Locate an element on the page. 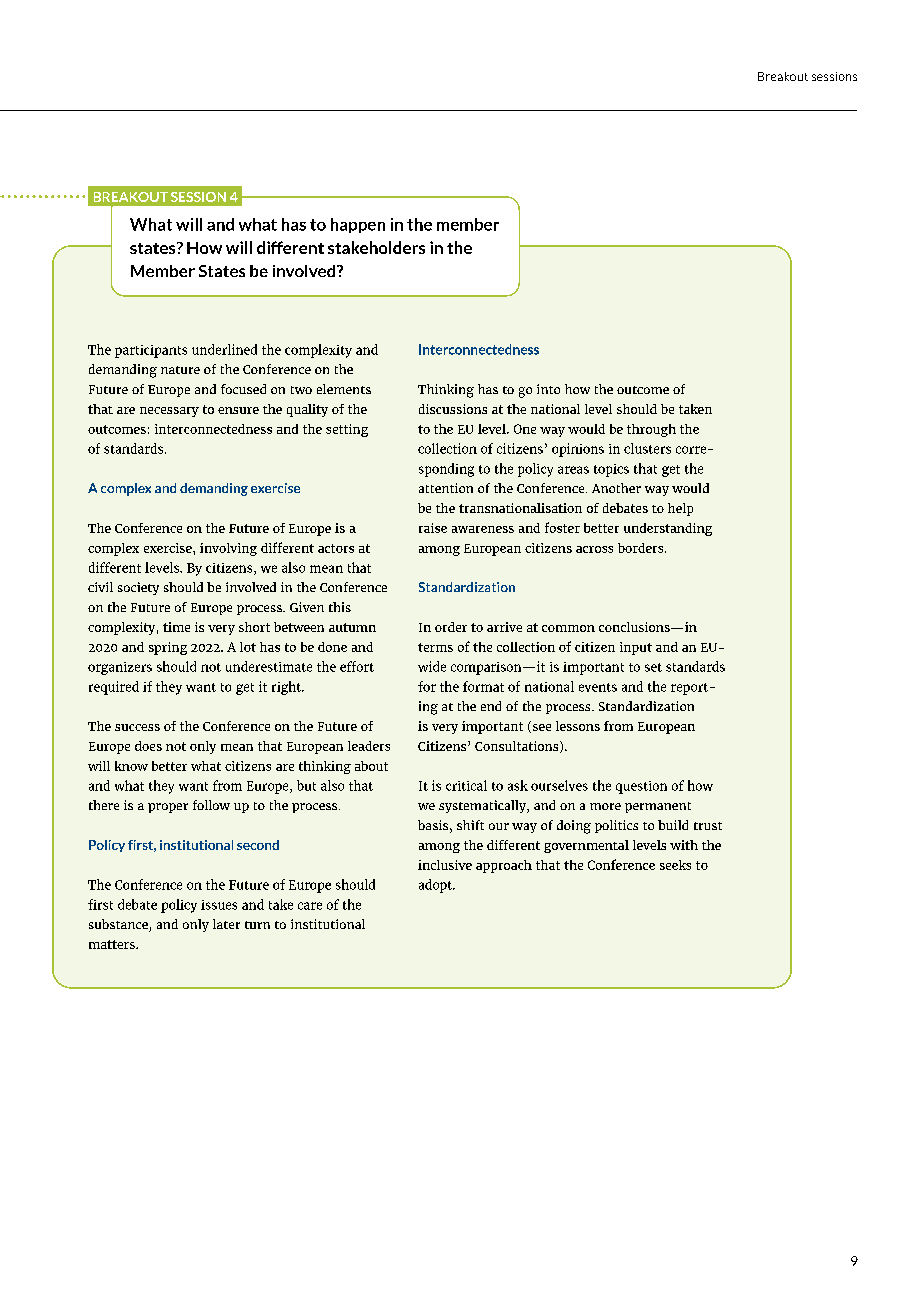  into is located at coordinates (548, 389).
